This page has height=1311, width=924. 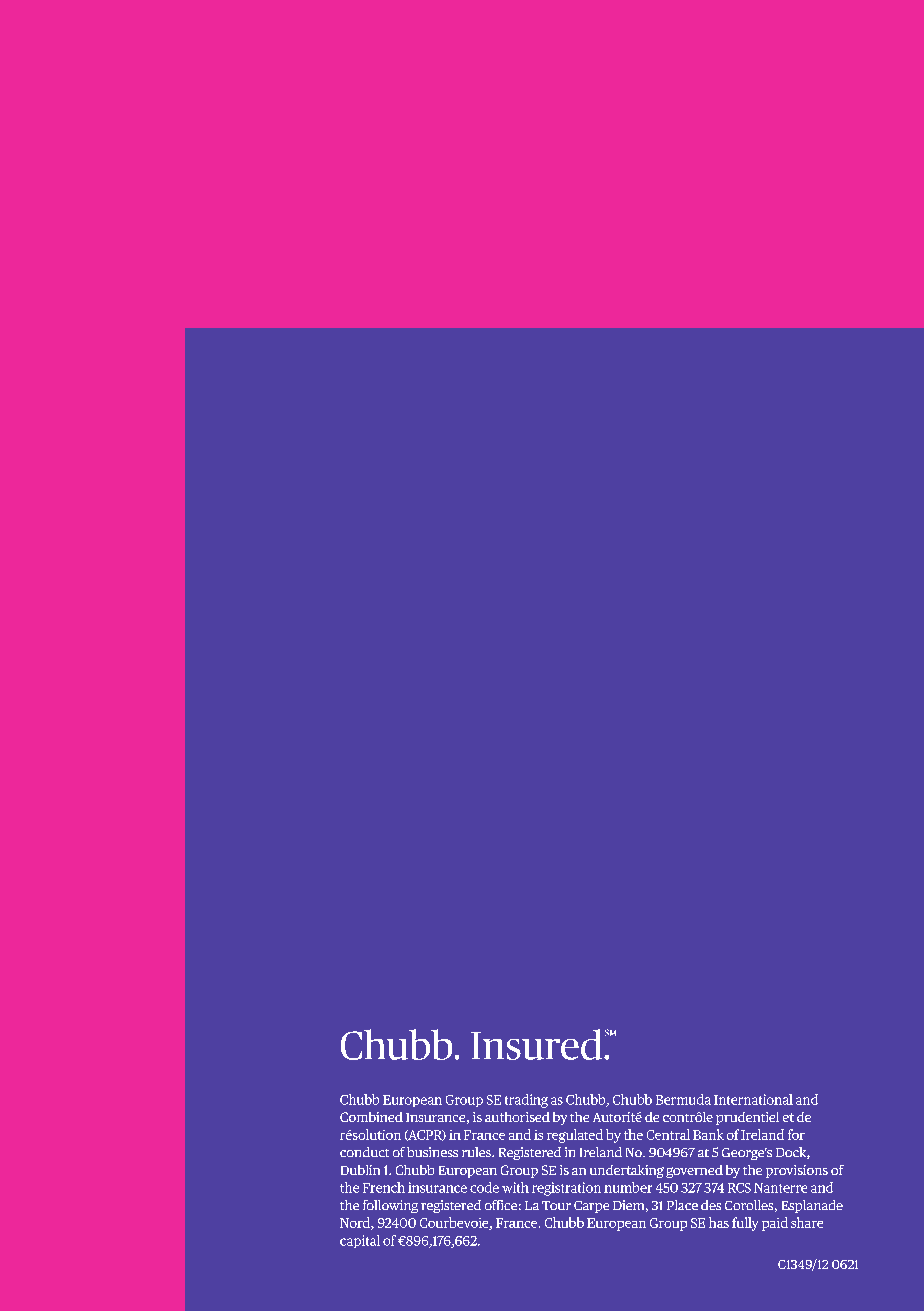 What do you see at coordinates (432, 1152) in the page?
I see `business` at bounding box center [432, 1152].
